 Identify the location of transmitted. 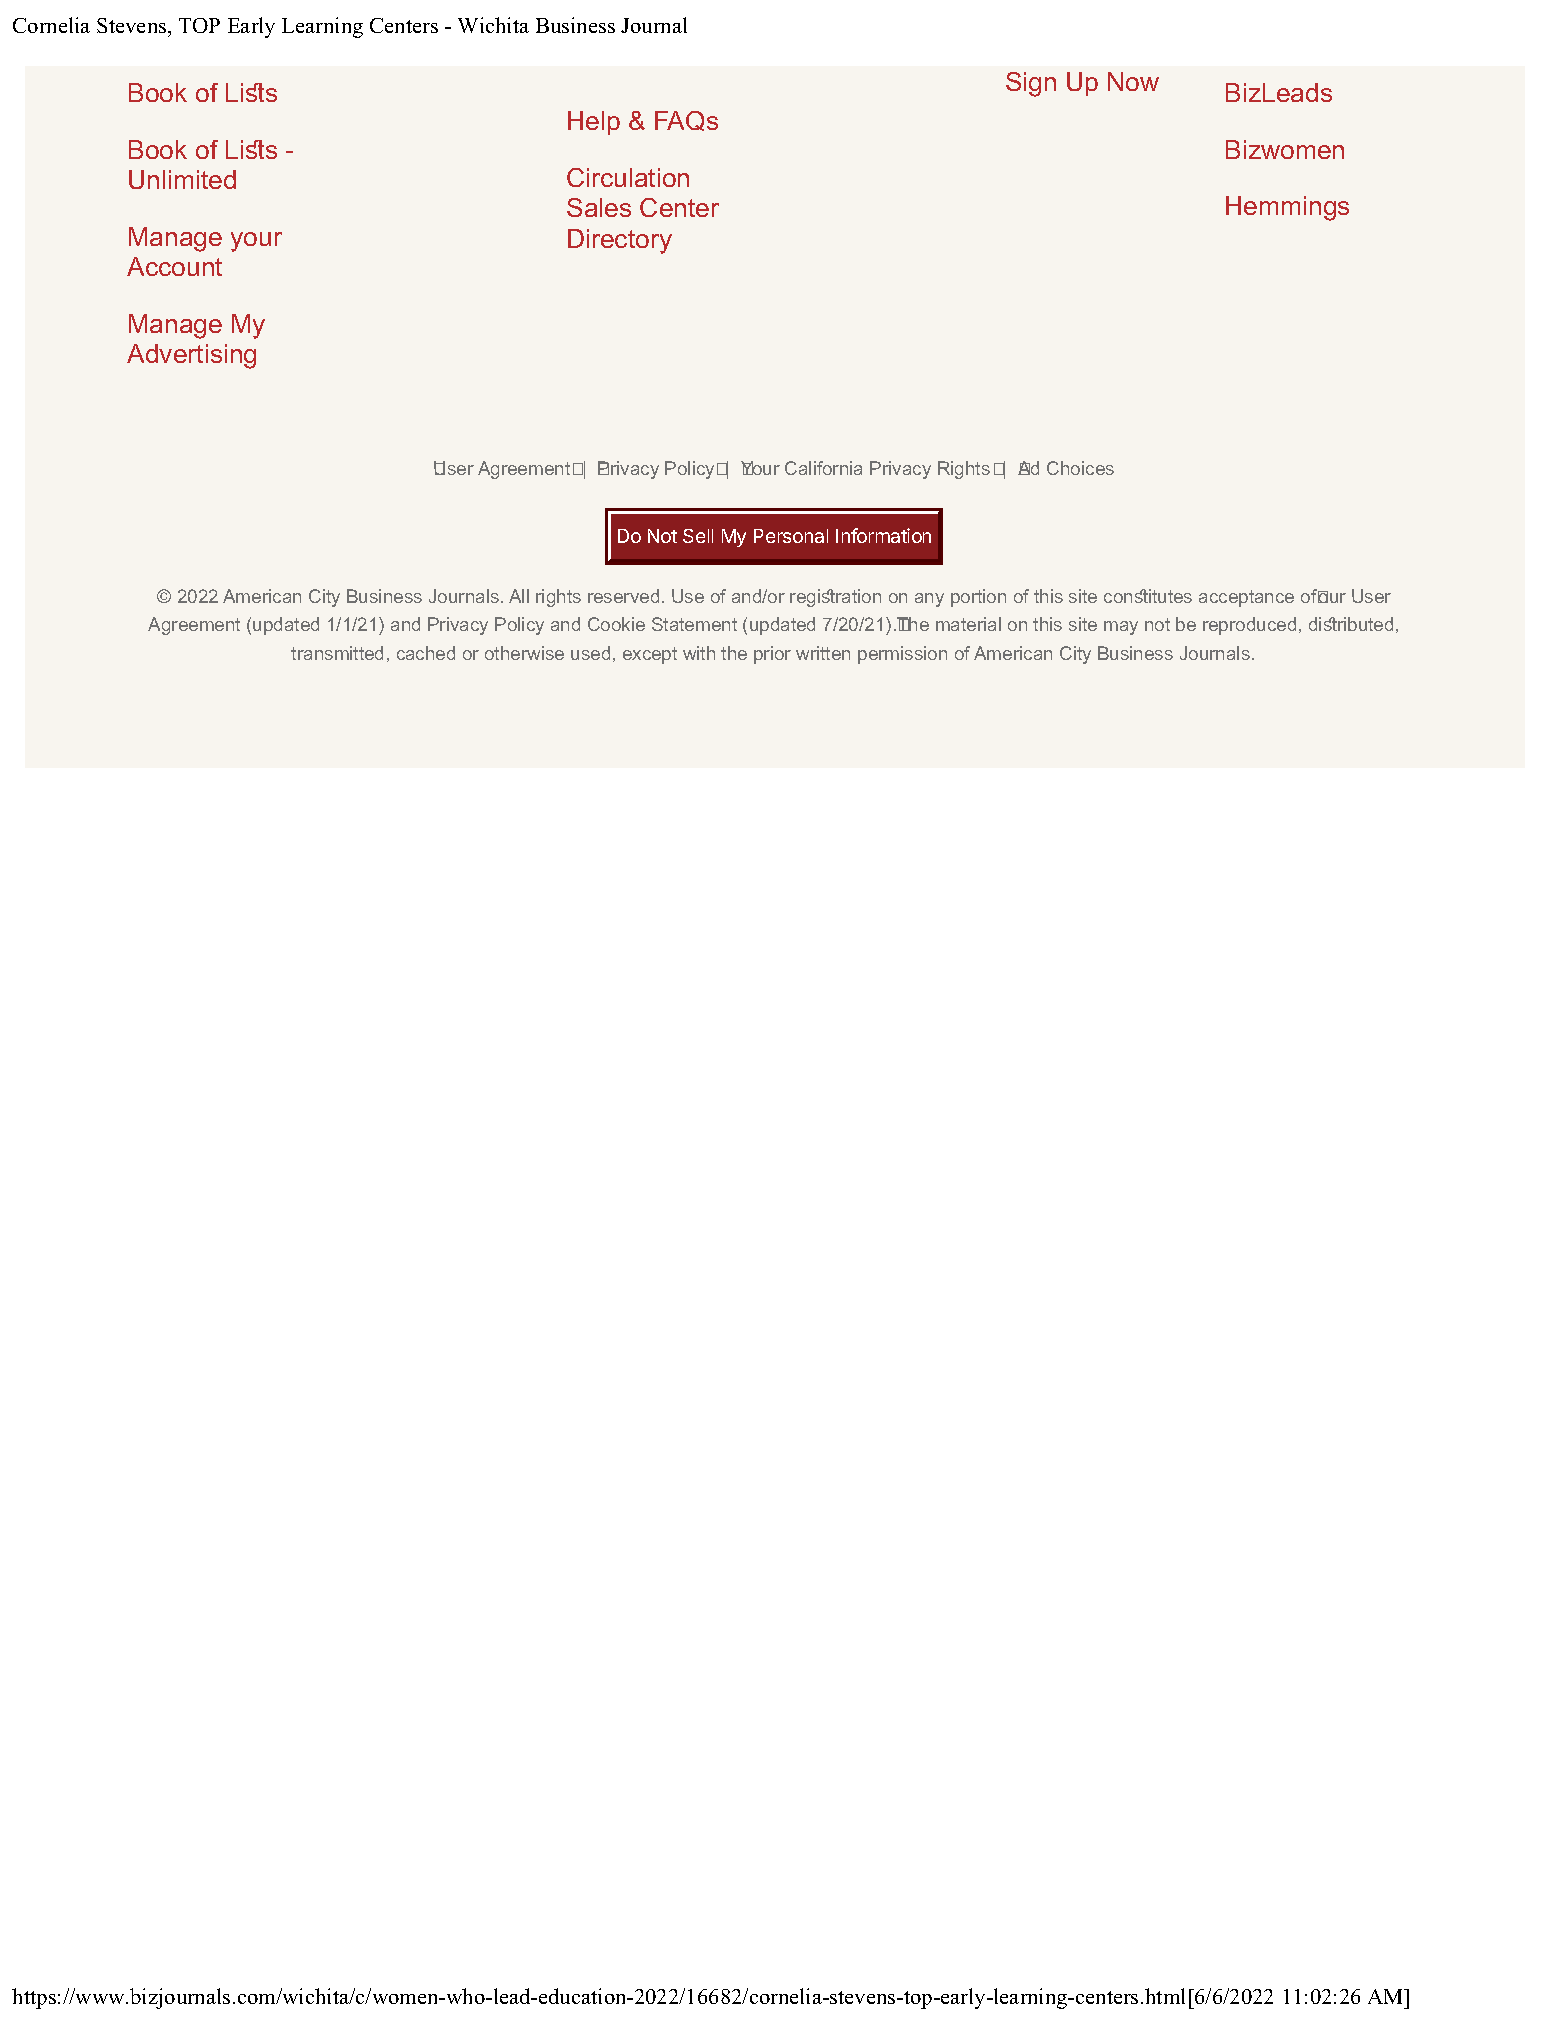
(337, 653).
